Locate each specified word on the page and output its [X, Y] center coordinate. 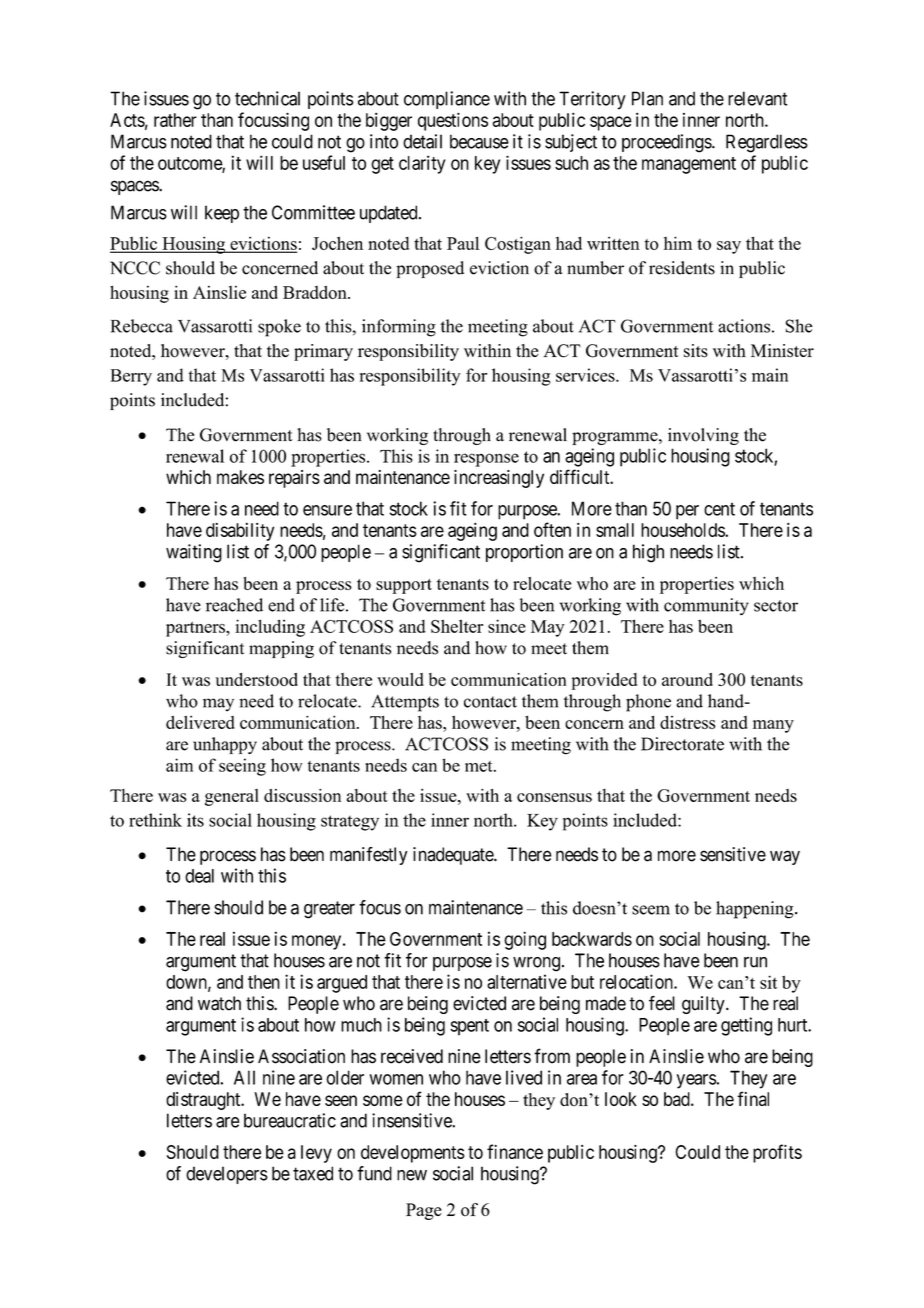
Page [424, 1211]
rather [175, 120]
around [687, 679]
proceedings [667, 143]
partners [196, 629]
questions [453, 122]
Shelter [457, 626]
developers [227, 1175]
